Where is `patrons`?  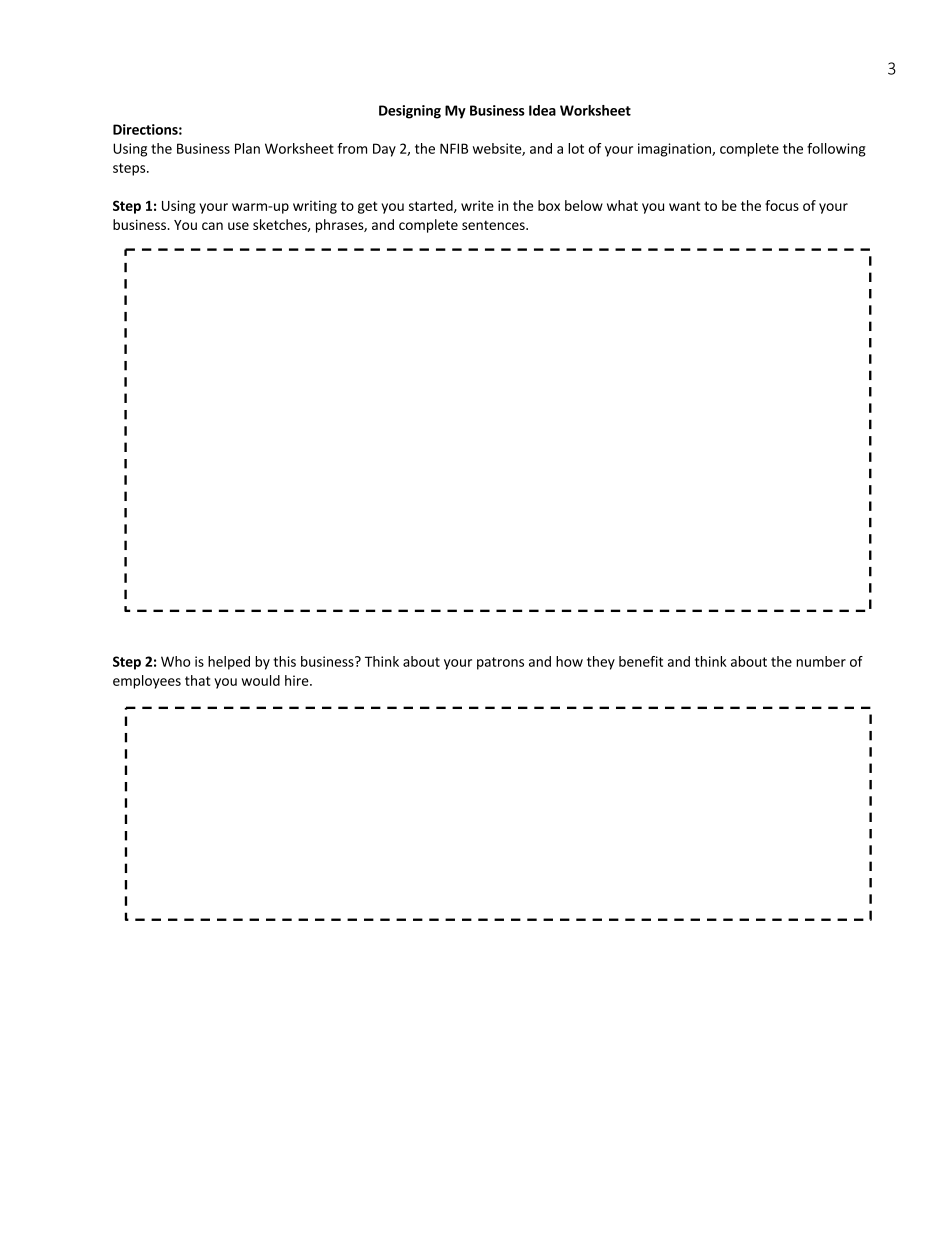 patrons is located at coordinates (500, 663).
